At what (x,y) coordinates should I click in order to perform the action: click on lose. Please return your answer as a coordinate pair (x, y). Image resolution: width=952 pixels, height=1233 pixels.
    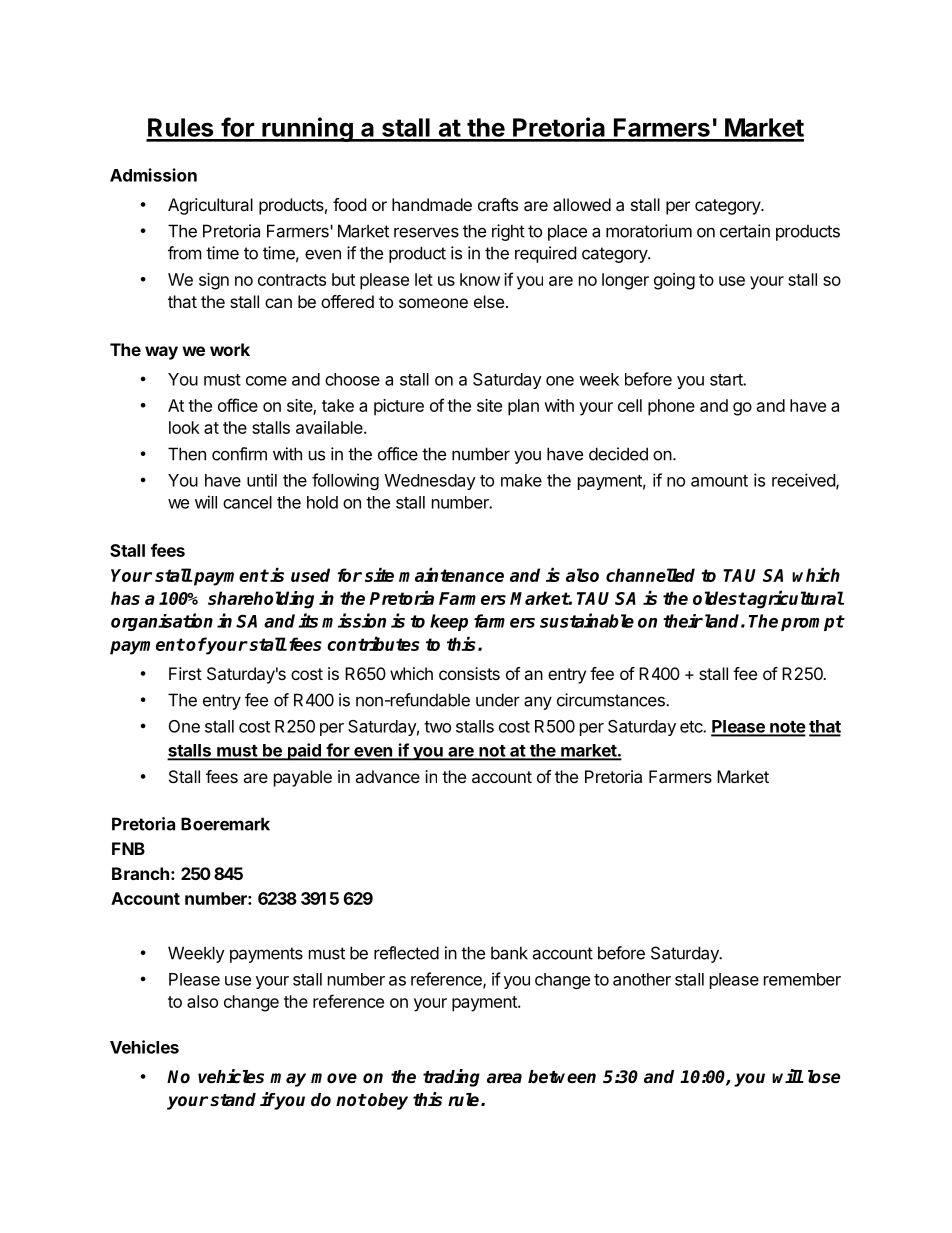
    Looking at the image, I should click on (824, 1077).
